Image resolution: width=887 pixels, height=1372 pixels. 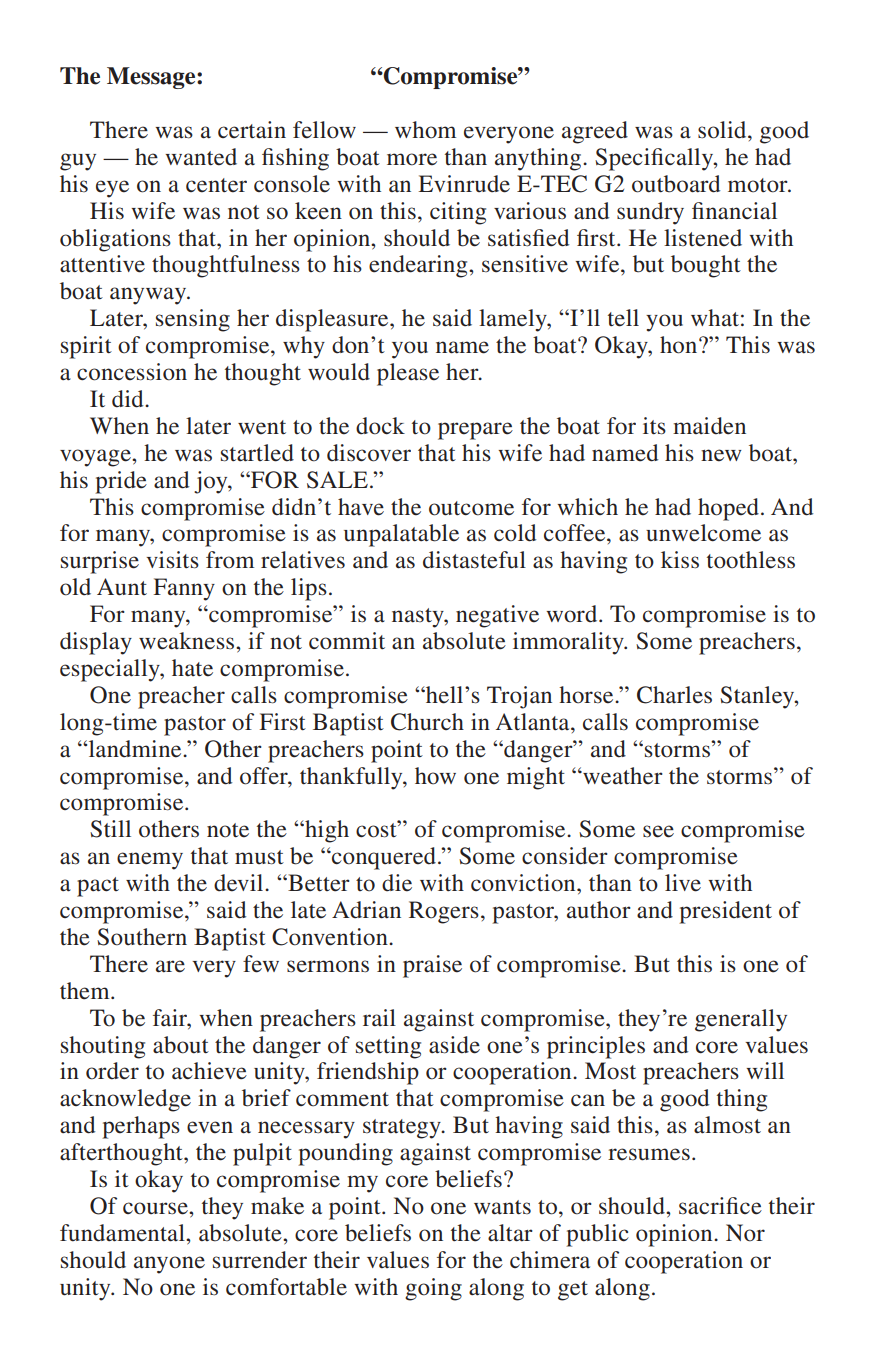 What do you see at coordinates (432, 966) in the image?
I see `praise` at bounding box center [432, 966].
